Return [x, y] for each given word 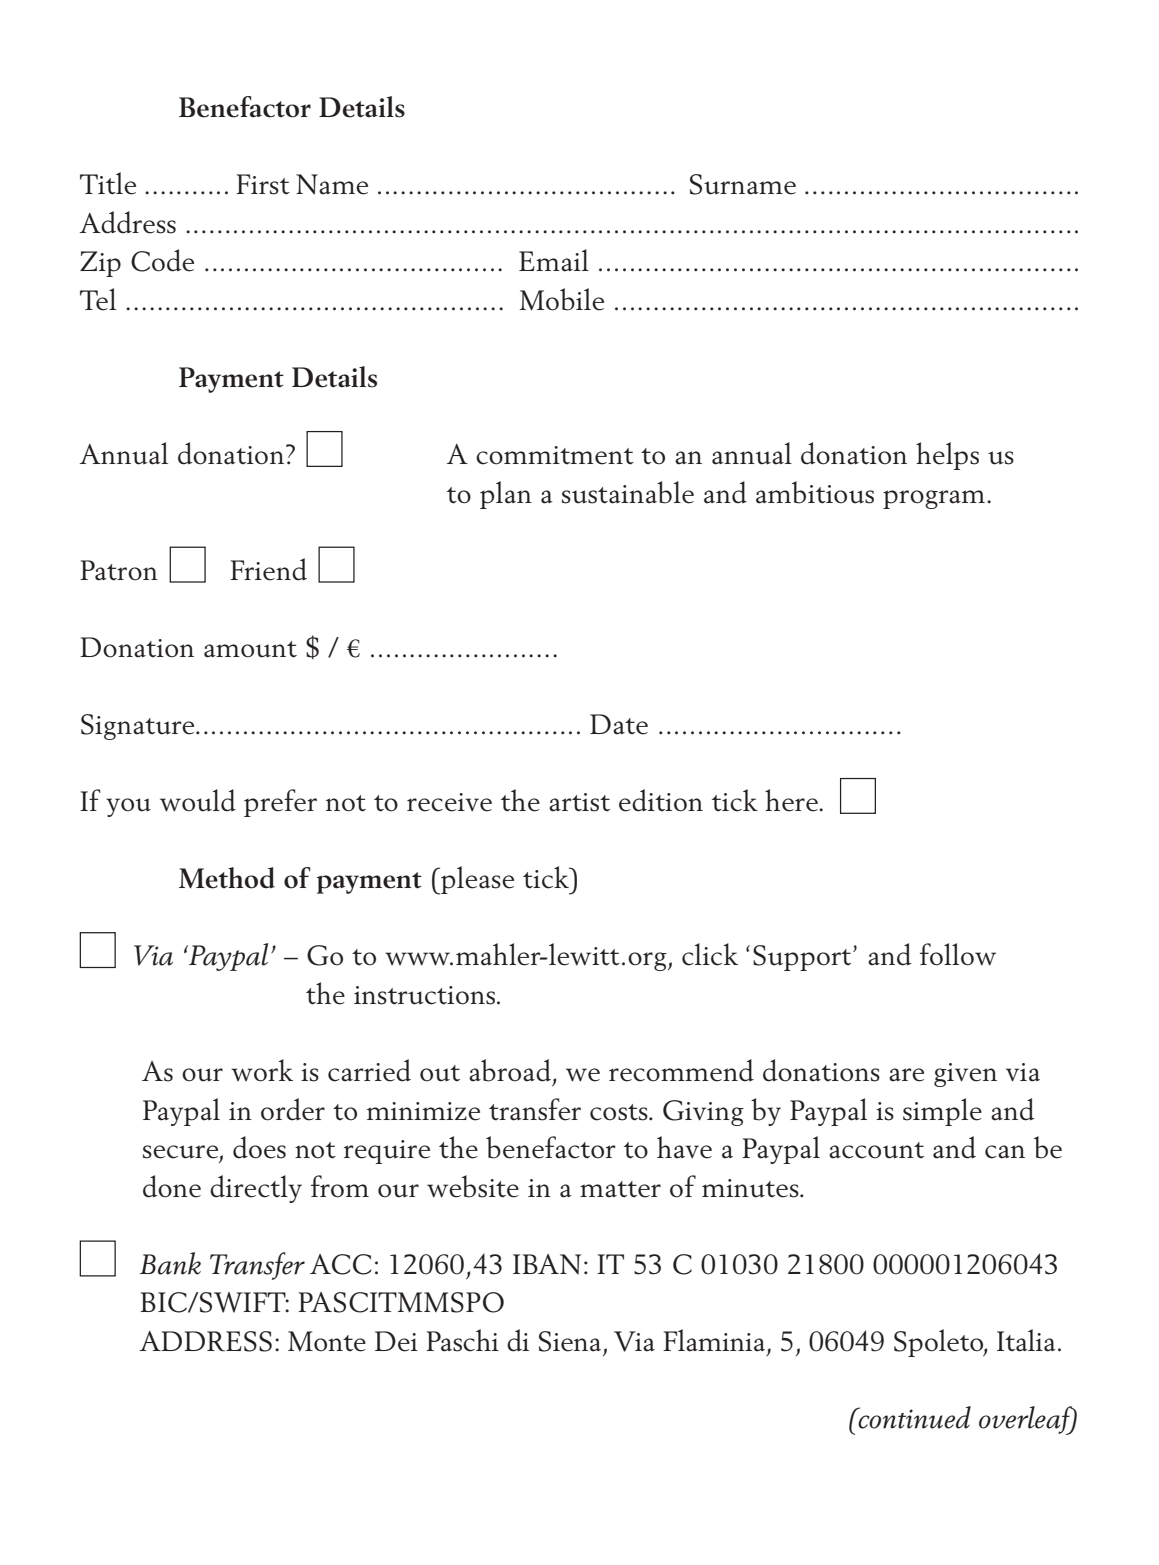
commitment [555, 455]
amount [250, 649]
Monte [327, 1341]
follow [958, 954]
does [259, 1147]
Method [227, 878]
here [792, 800]
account [876, 1150]
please [476, 880]
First [263, 184]
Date [619, 724]
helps [947, 456]
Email [554, 260]
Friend [268, 569]
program [934, 499]
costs [620, 1112]
